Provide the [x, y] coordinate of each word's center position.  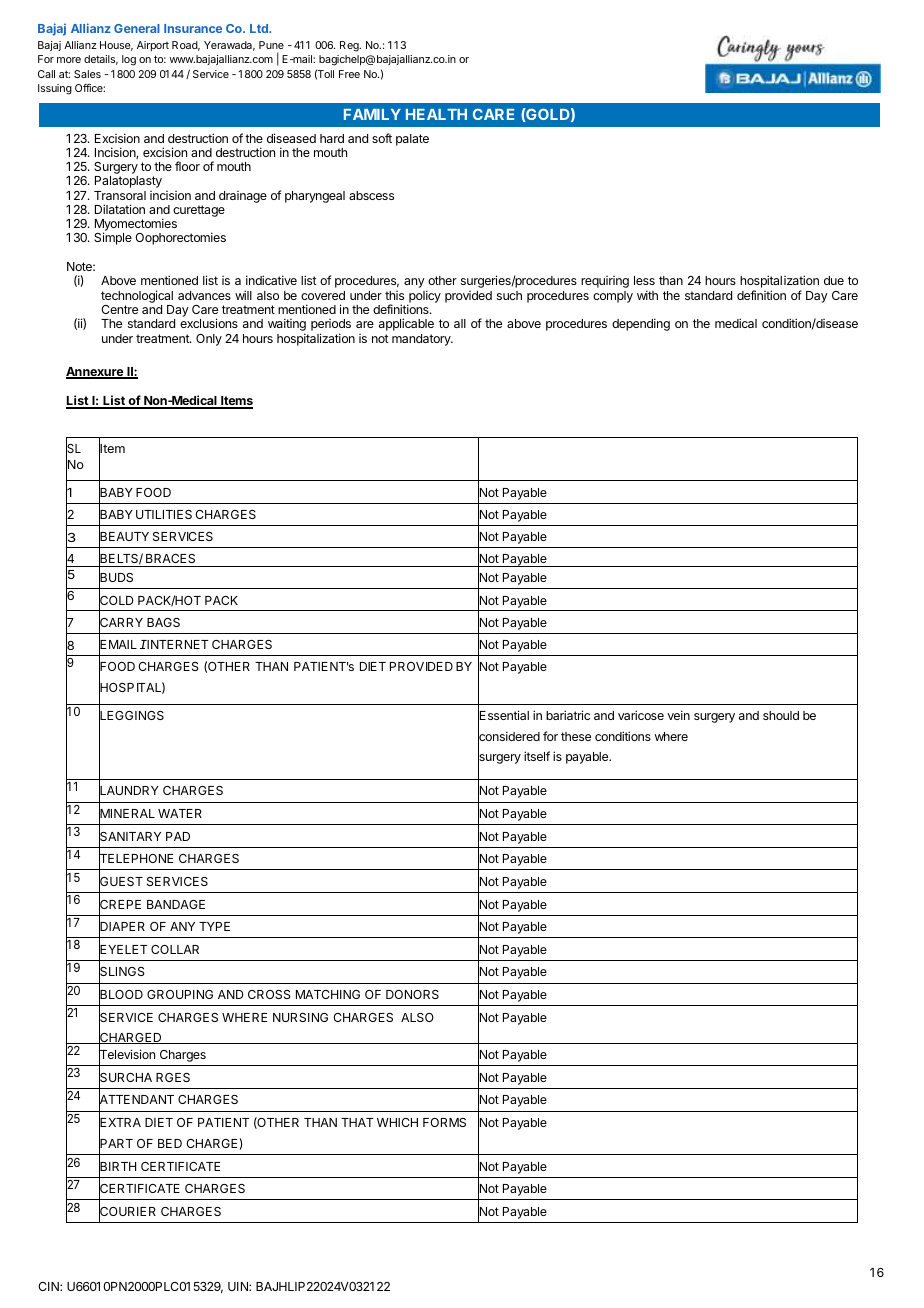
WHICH [397, 1122]
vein [678, 715]
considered [509, 737]
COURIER [127, 1212]
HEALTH [436, 114]
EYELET [123, 950]
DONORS [412, 994]
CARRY [121, 622]
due [834, 280]
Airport [153, 46]
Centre [119, 309]
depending [641, 324]
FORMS [444, 1122]
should [781, 715]
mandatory [422, 340]
